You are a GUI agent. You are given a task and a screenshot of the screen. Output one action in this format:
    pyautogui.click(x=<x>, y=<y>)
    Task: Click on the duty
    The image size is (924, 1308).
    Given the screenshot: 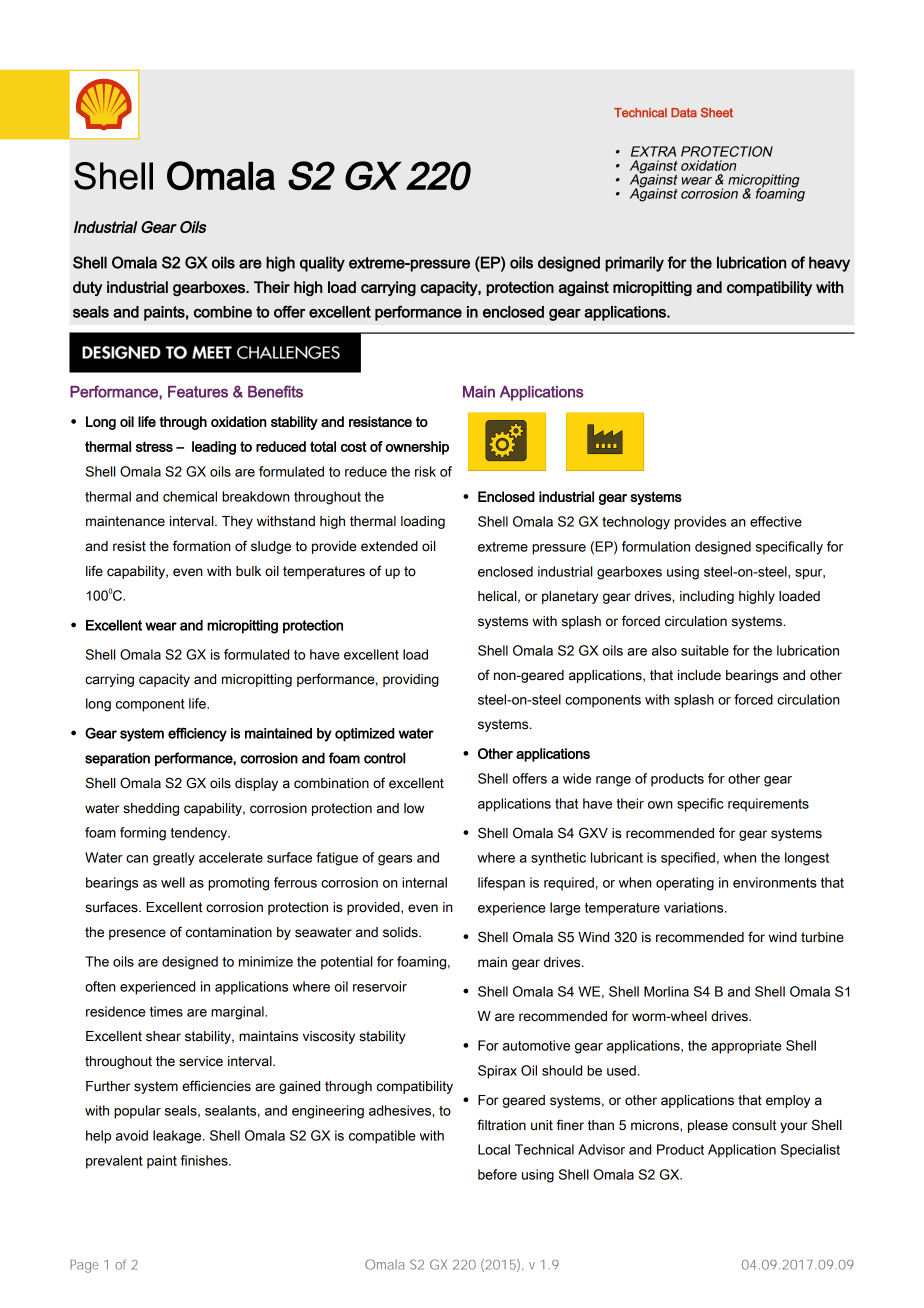 What is the action you would take?
    pyautogui.click(x=87, y=288)
